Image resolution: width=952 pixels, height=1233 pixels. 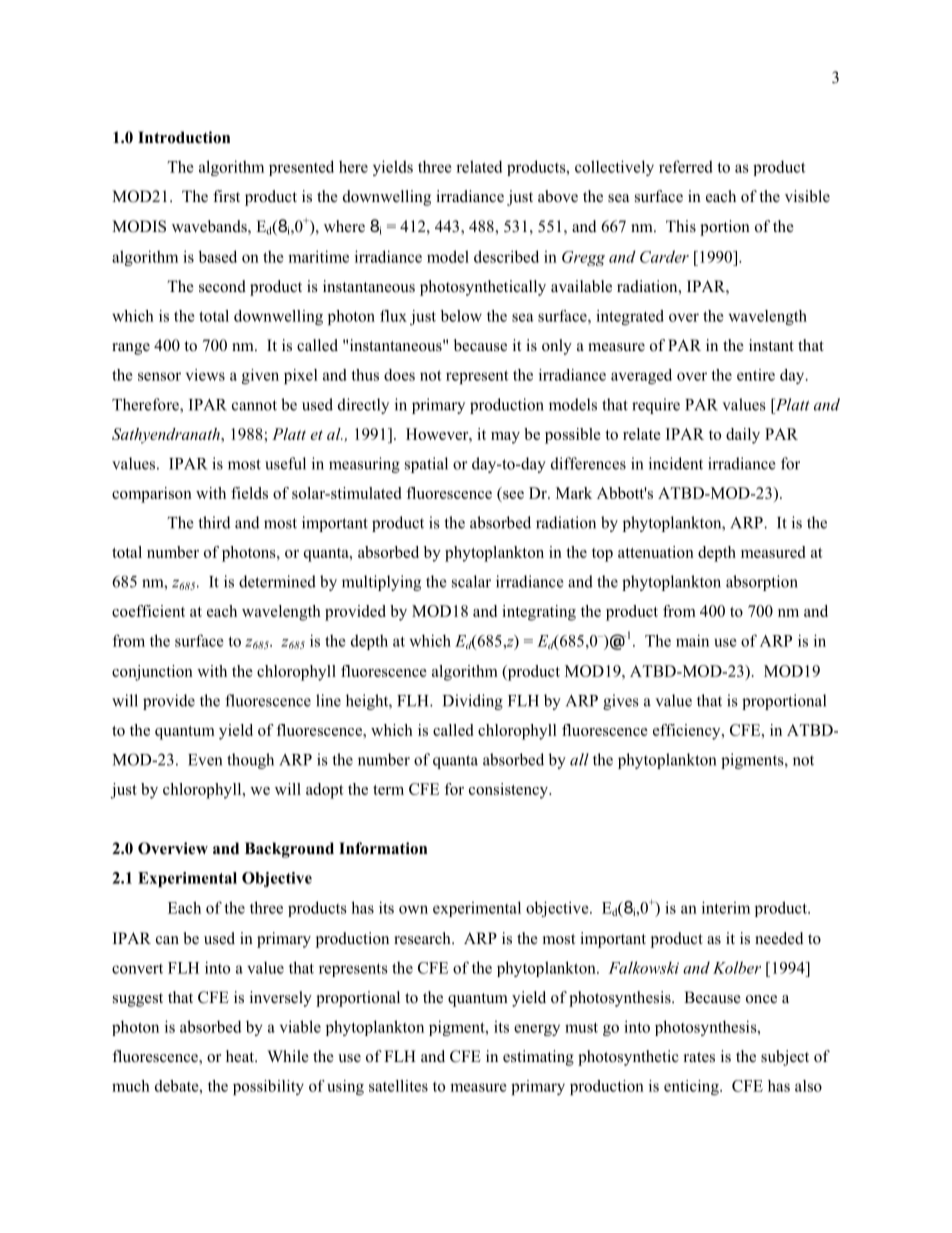 What do you see at coordinates (509, 791) in the screenshot?
I see `consistency` at bounding box center [509, 791].
